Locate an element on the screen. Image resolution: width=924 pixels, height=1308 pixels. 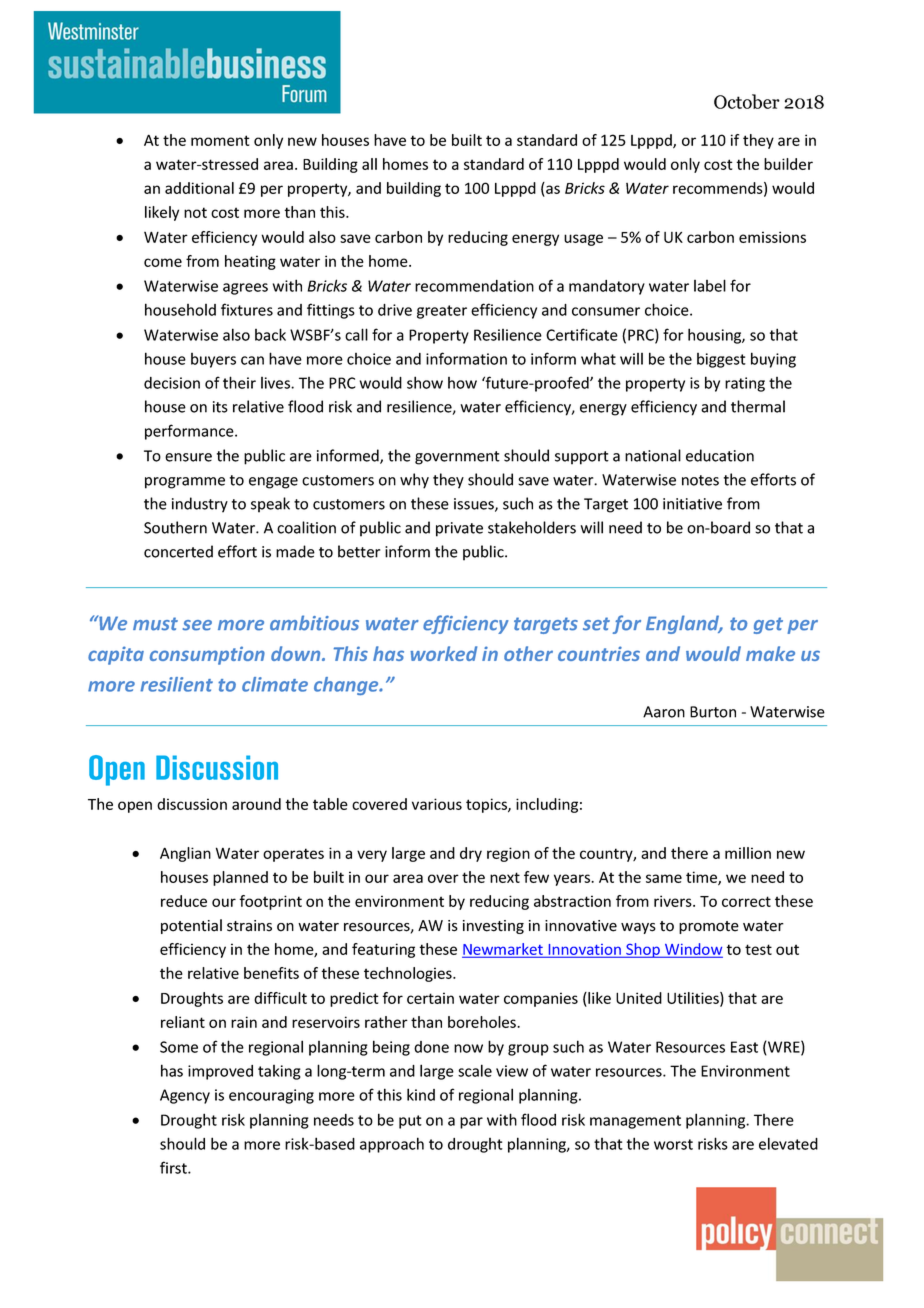
moment is located at coordinates (220, 140).
